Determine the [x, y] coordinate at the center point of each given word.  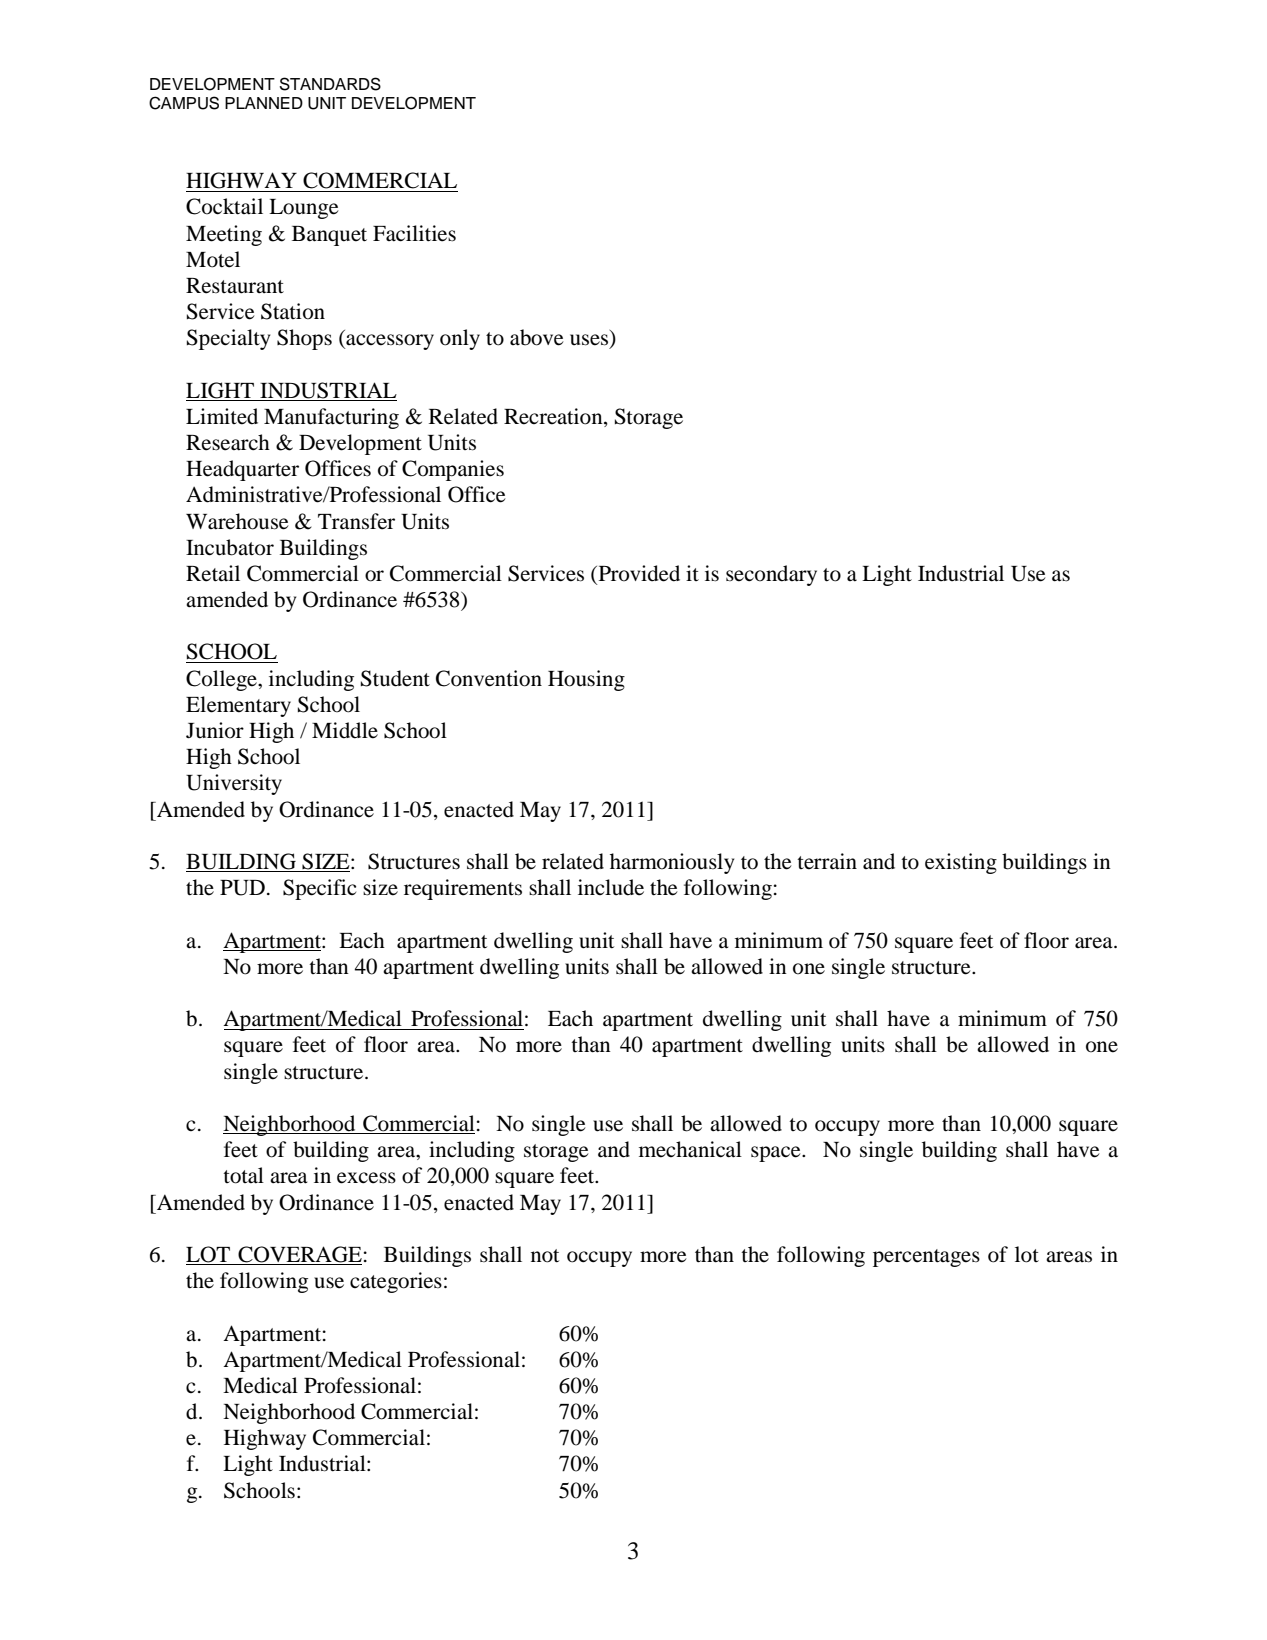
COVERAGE [299, 1255]
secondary [771, 575]
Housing [586, 680]
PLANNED [264, 103]
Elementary [238, 706]
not [545, 1256]
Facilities [414, 233]
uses [590, 341]
